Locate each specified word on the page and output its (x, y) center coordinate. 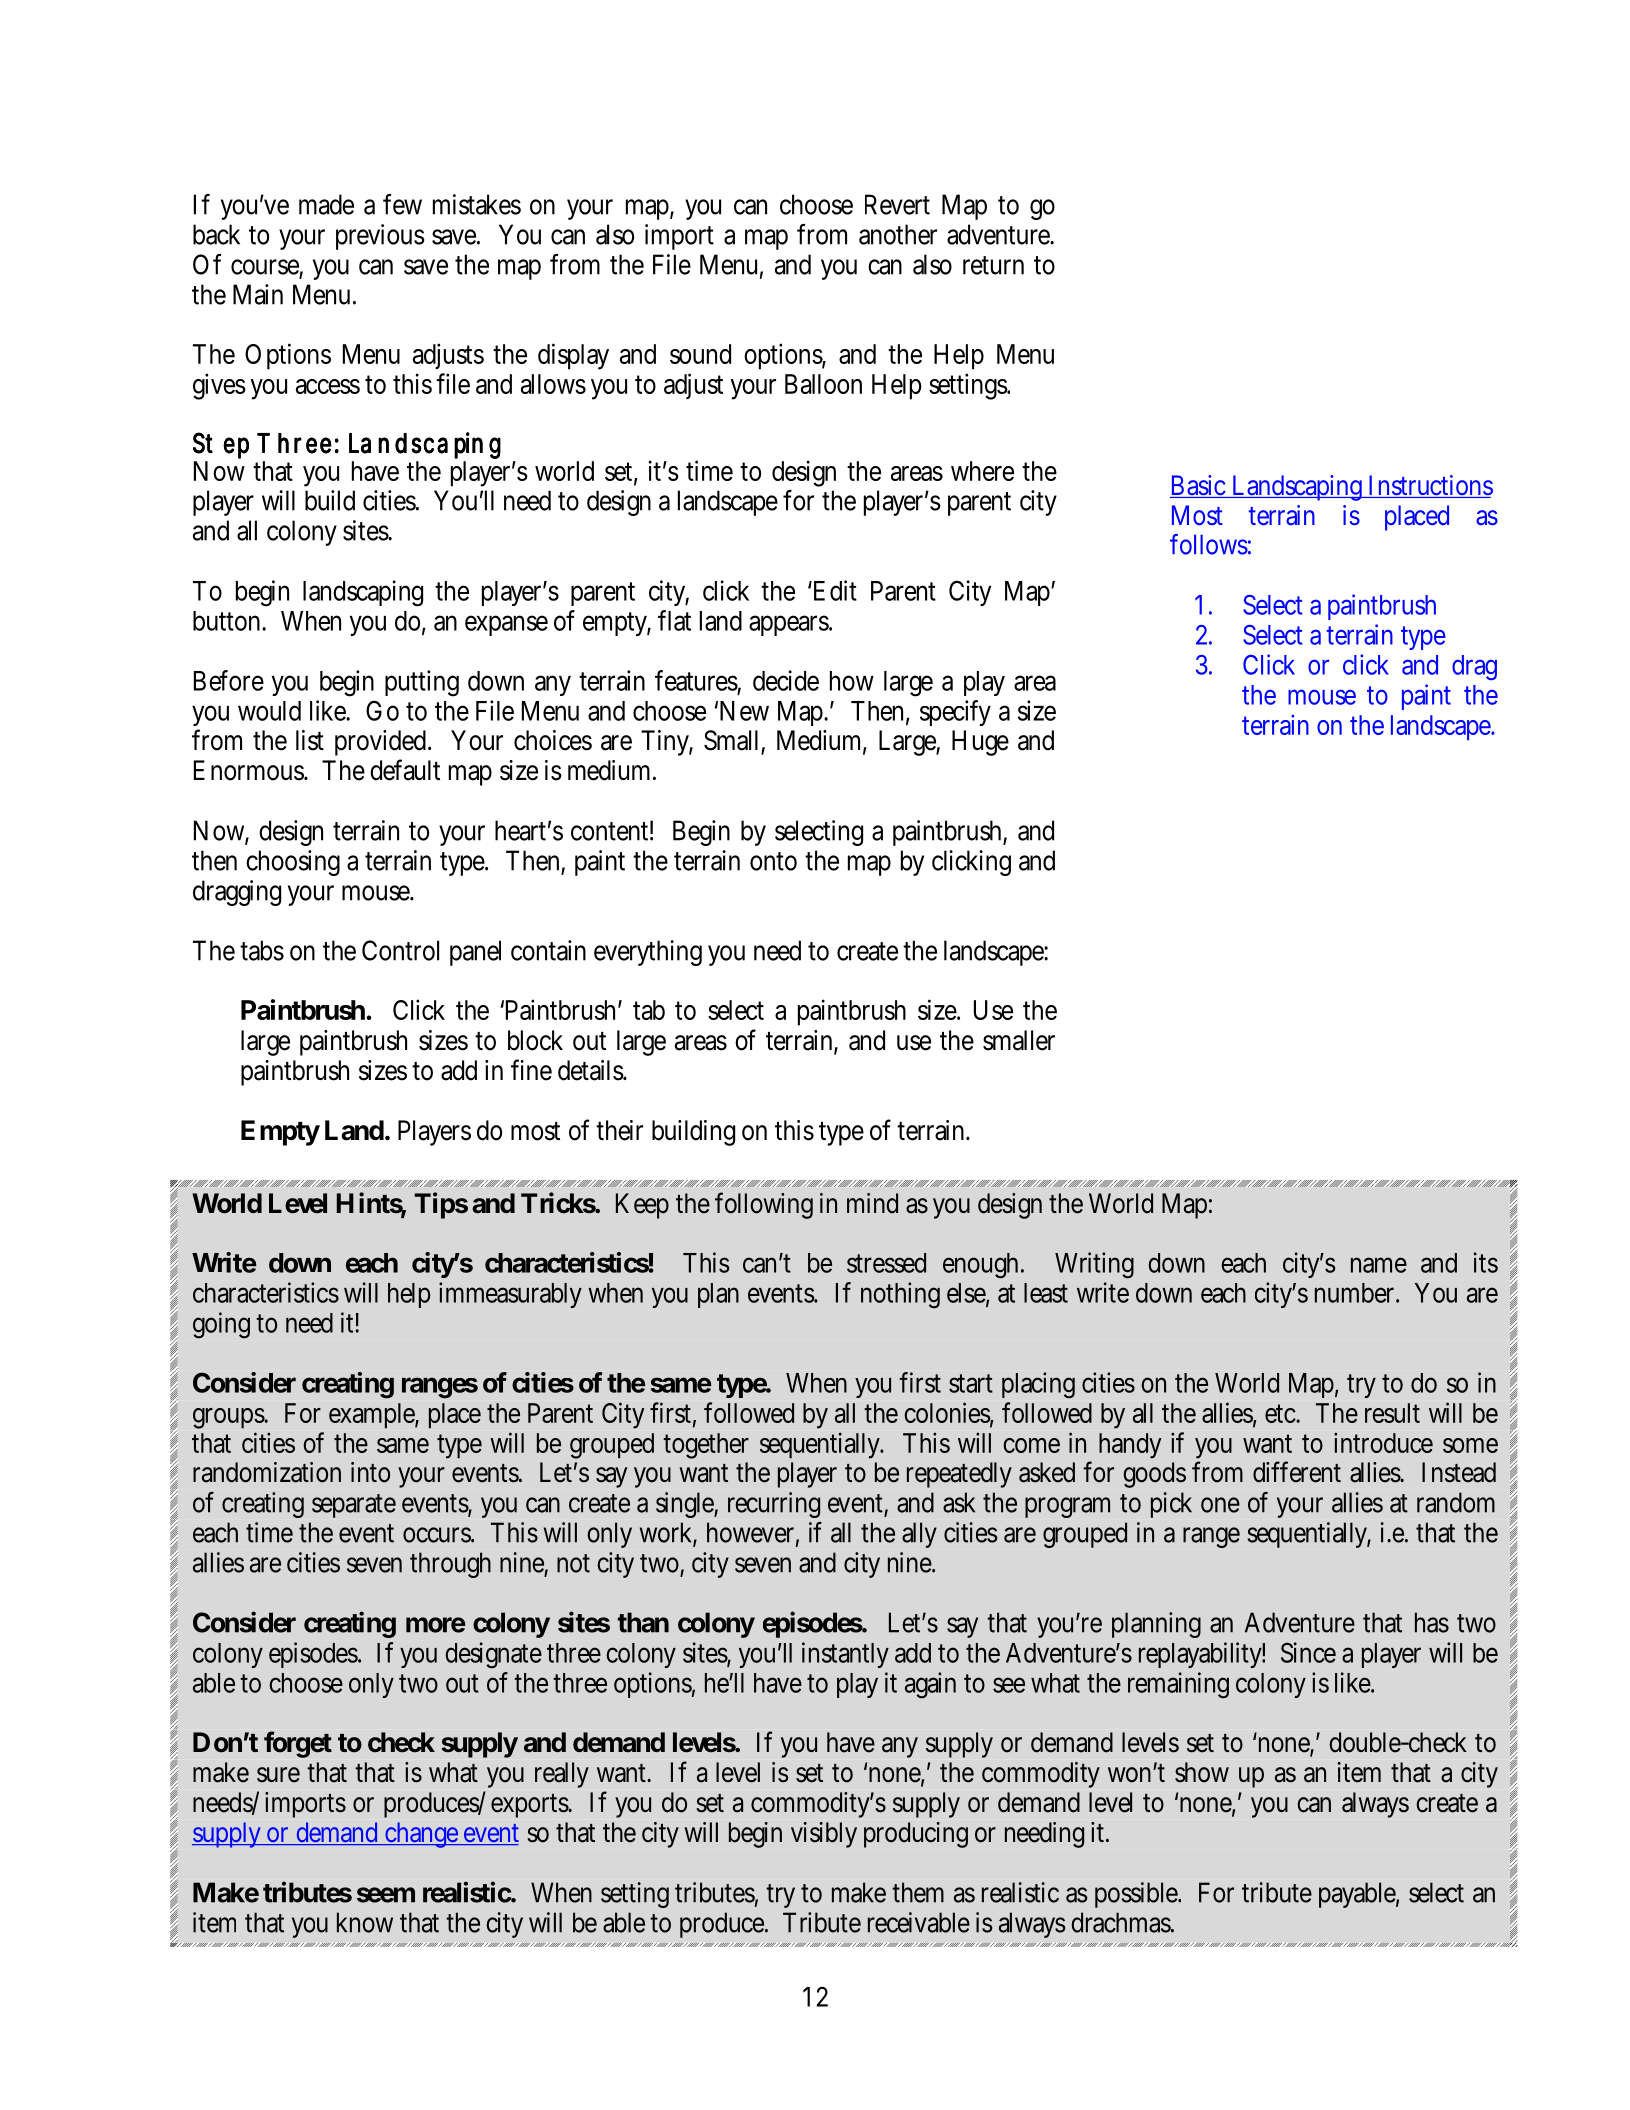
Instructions (1429, 486)
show (1202, 1772)
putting (422, 683)
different (1297, 1472)
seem (386, 1895)
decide (786, 680)
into (370, 1472)
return (993, 265)
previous (380, 237)
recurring (774, 1505)
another (898, 234)
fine (531, 1070)
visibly (824, 1835)
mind (872, 1203)
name (1379, 1265)
